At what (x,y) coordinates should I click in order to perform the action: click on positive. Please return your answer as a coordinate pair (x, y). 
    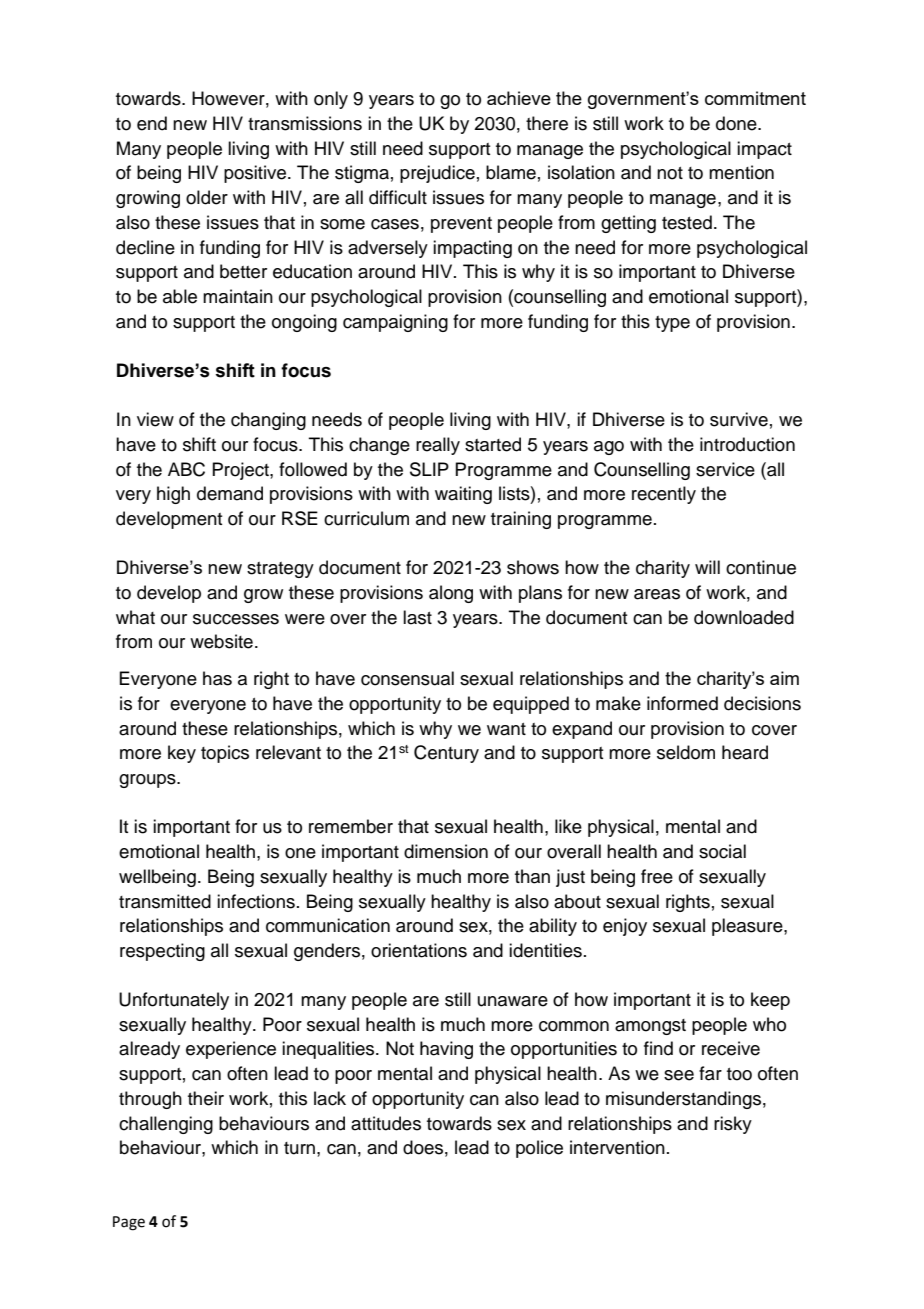
    Looking at the image, I should click on (255, 174).
